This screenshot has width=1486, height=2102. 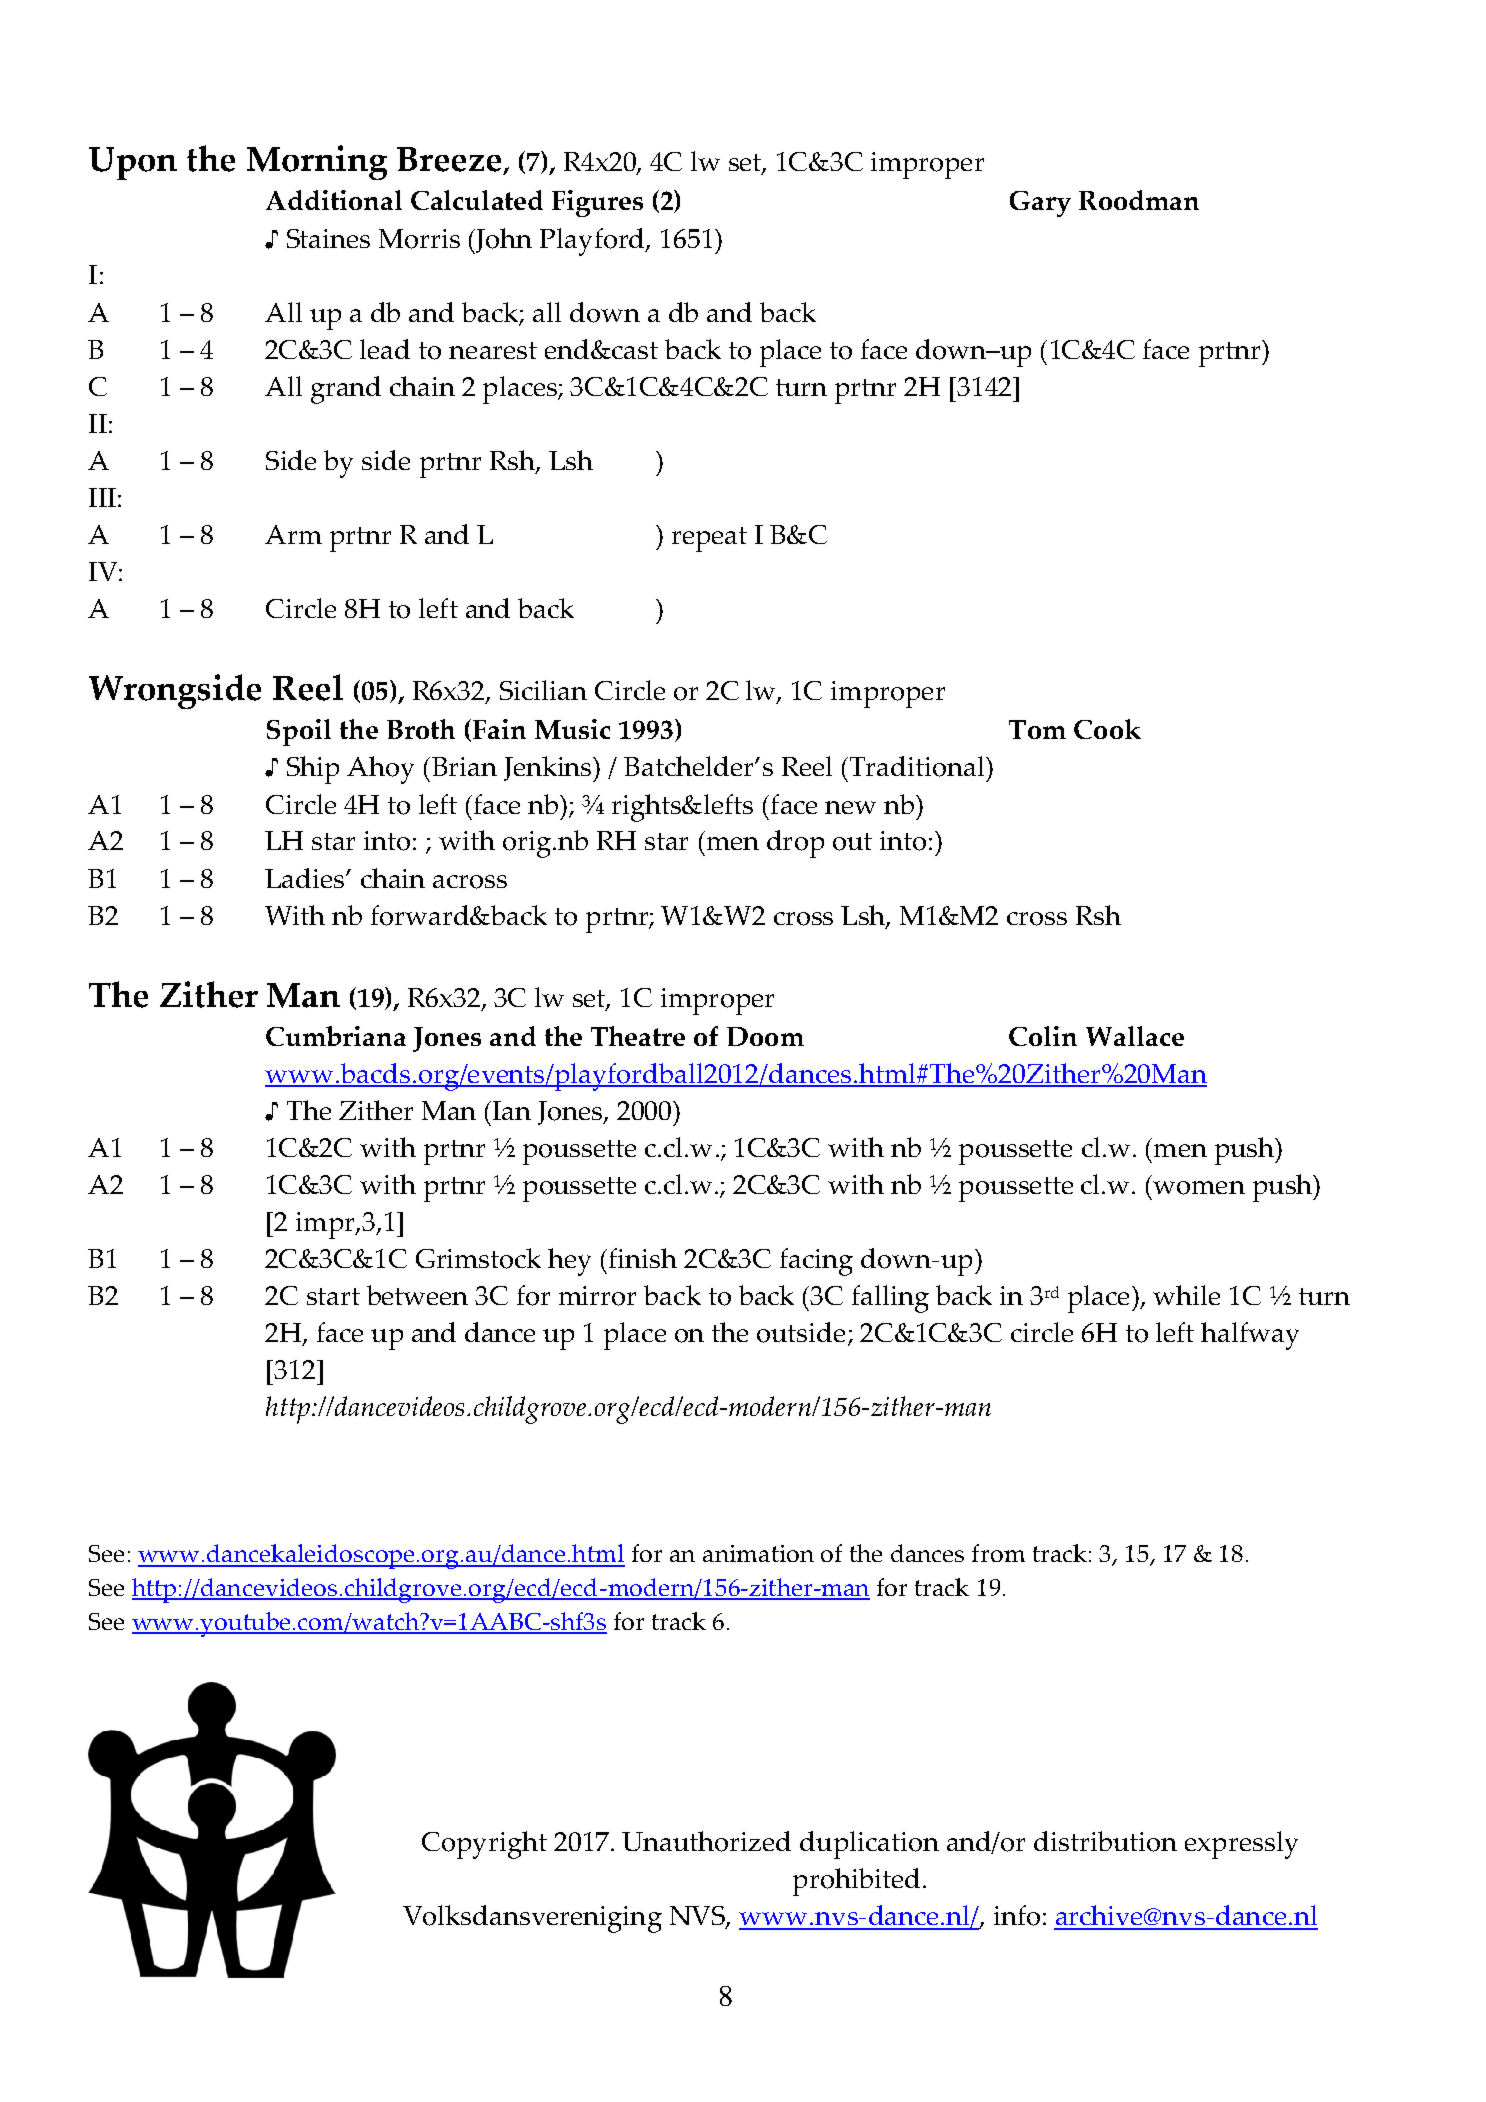 I want to click on Figures, so click(x=597, y=203).
